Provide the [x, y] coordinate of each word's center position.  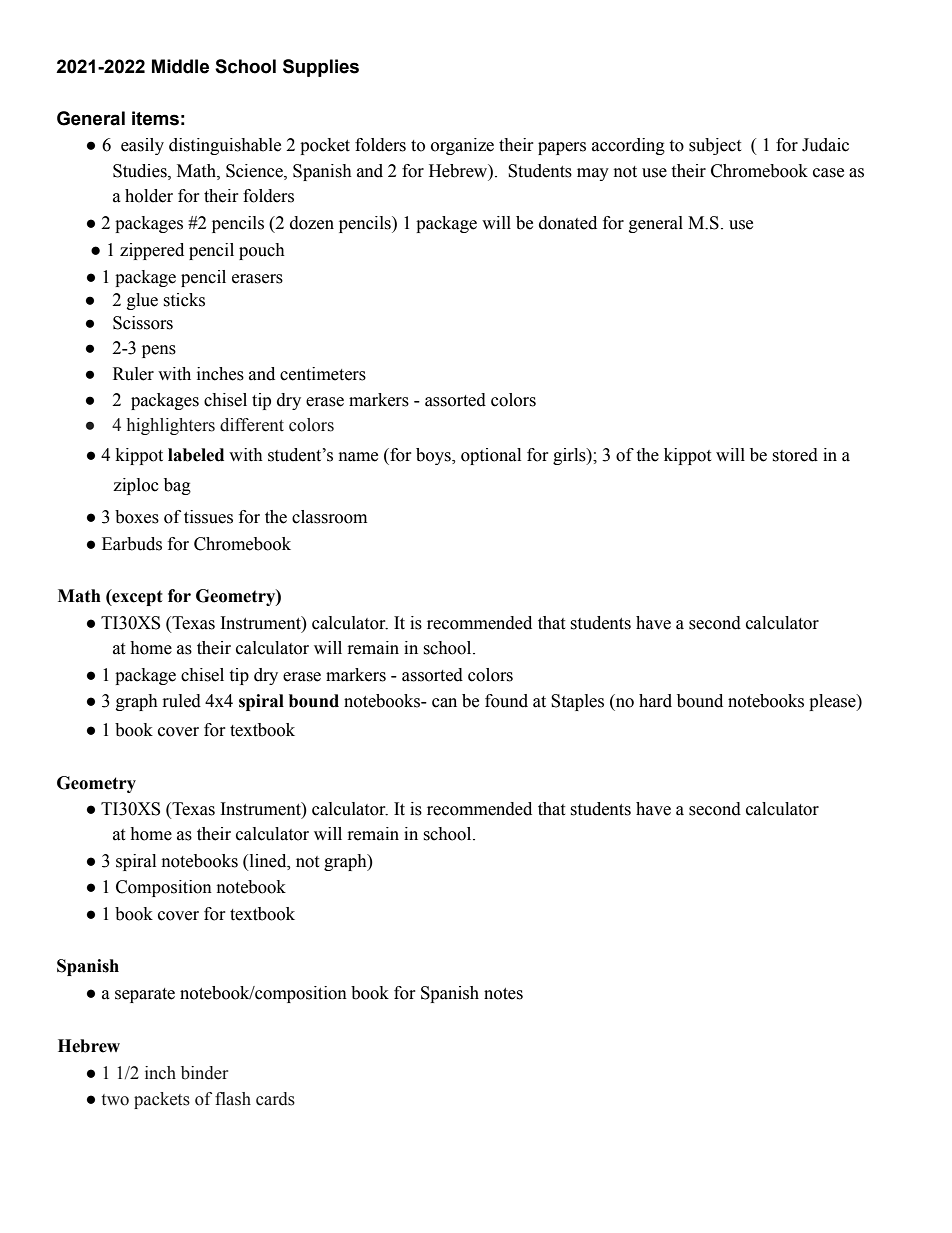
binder [204, 1073]
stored [795, 455]
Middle [180, 66]
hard [655, 701]
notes [503, 994]
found [506, 701]
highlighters [171, 426]
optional [491, 456]
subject [715, 146]
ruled [182, 701]
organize [462, 146]
